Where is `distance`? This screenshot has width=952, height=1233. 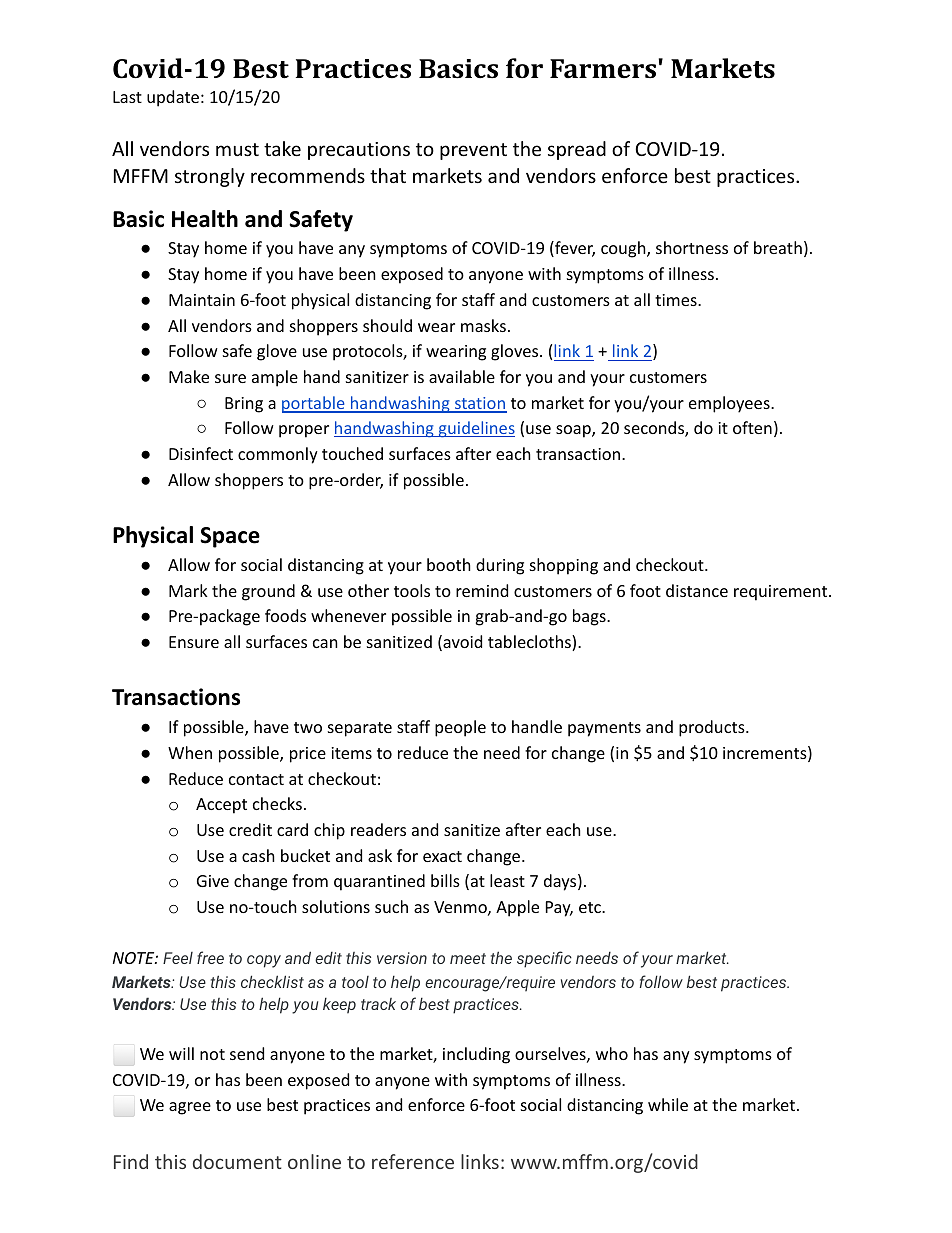 distance is located at coordinates (697, 590).
